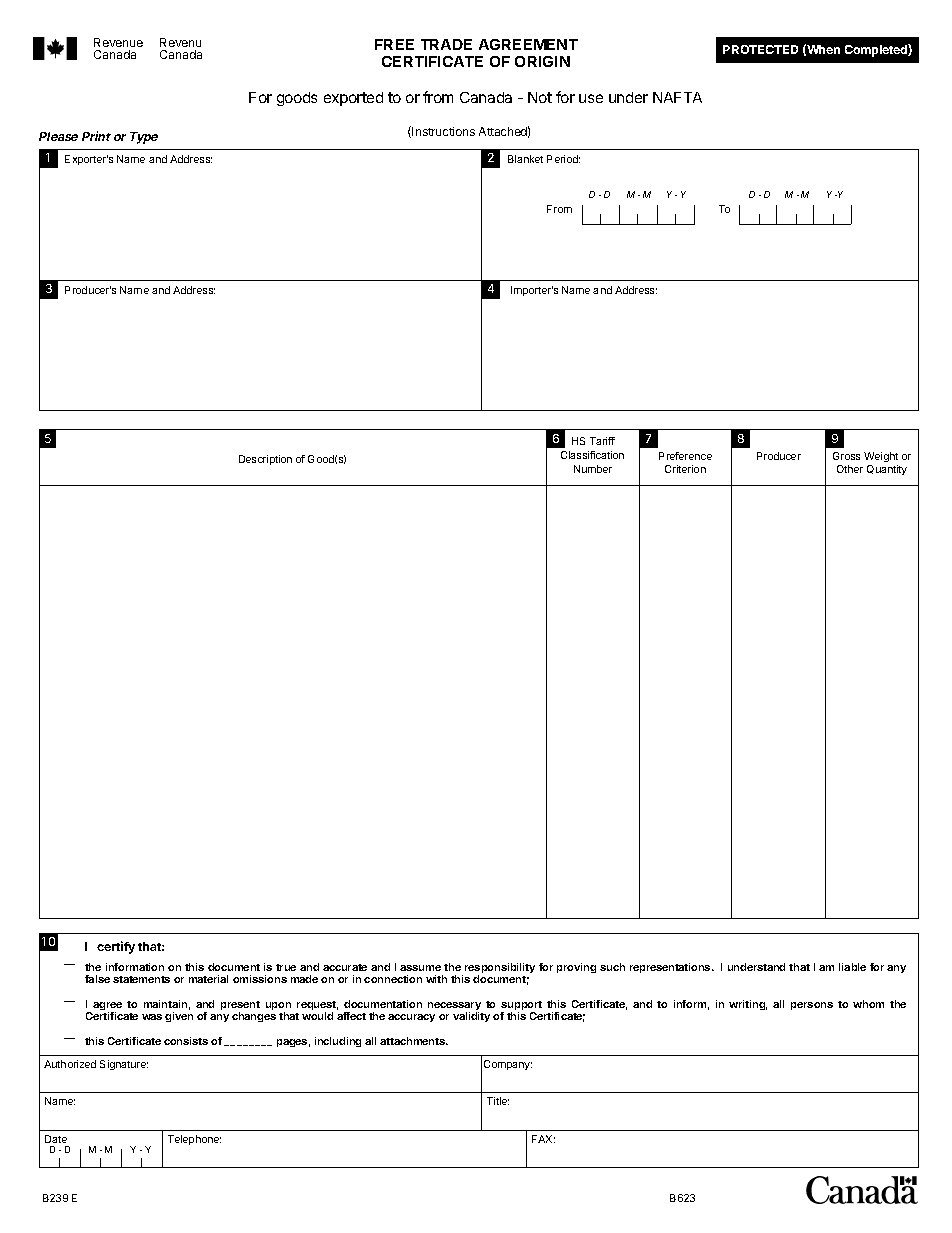 The height and width of the image is (1233, 952). What do you see at coordinates (446, 44) in the image?
I see `TRADE` at bounding box center [446, 44].
